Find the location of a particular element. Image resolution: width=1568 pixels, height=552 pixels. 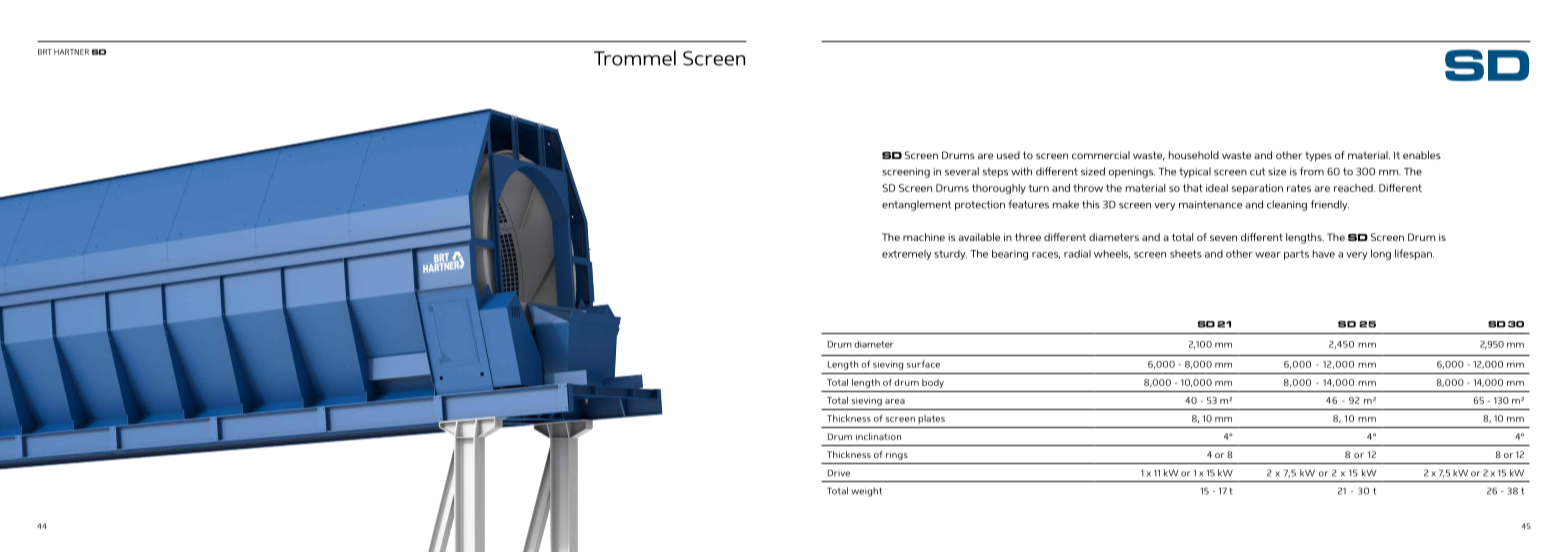

long is located at coordinates (1381, 254).
